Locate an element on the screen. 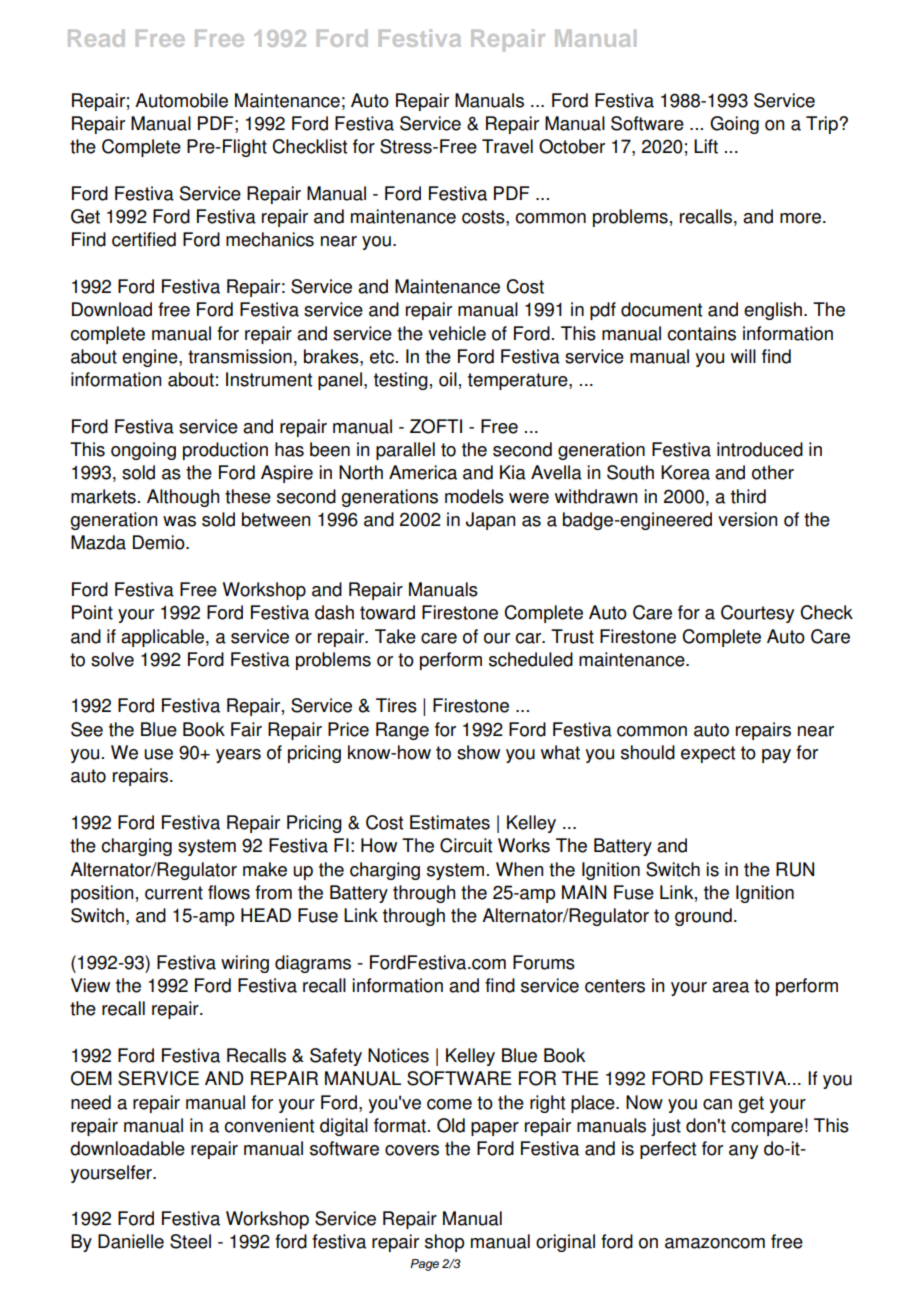  Travel is located at coordinates (507, 146).
